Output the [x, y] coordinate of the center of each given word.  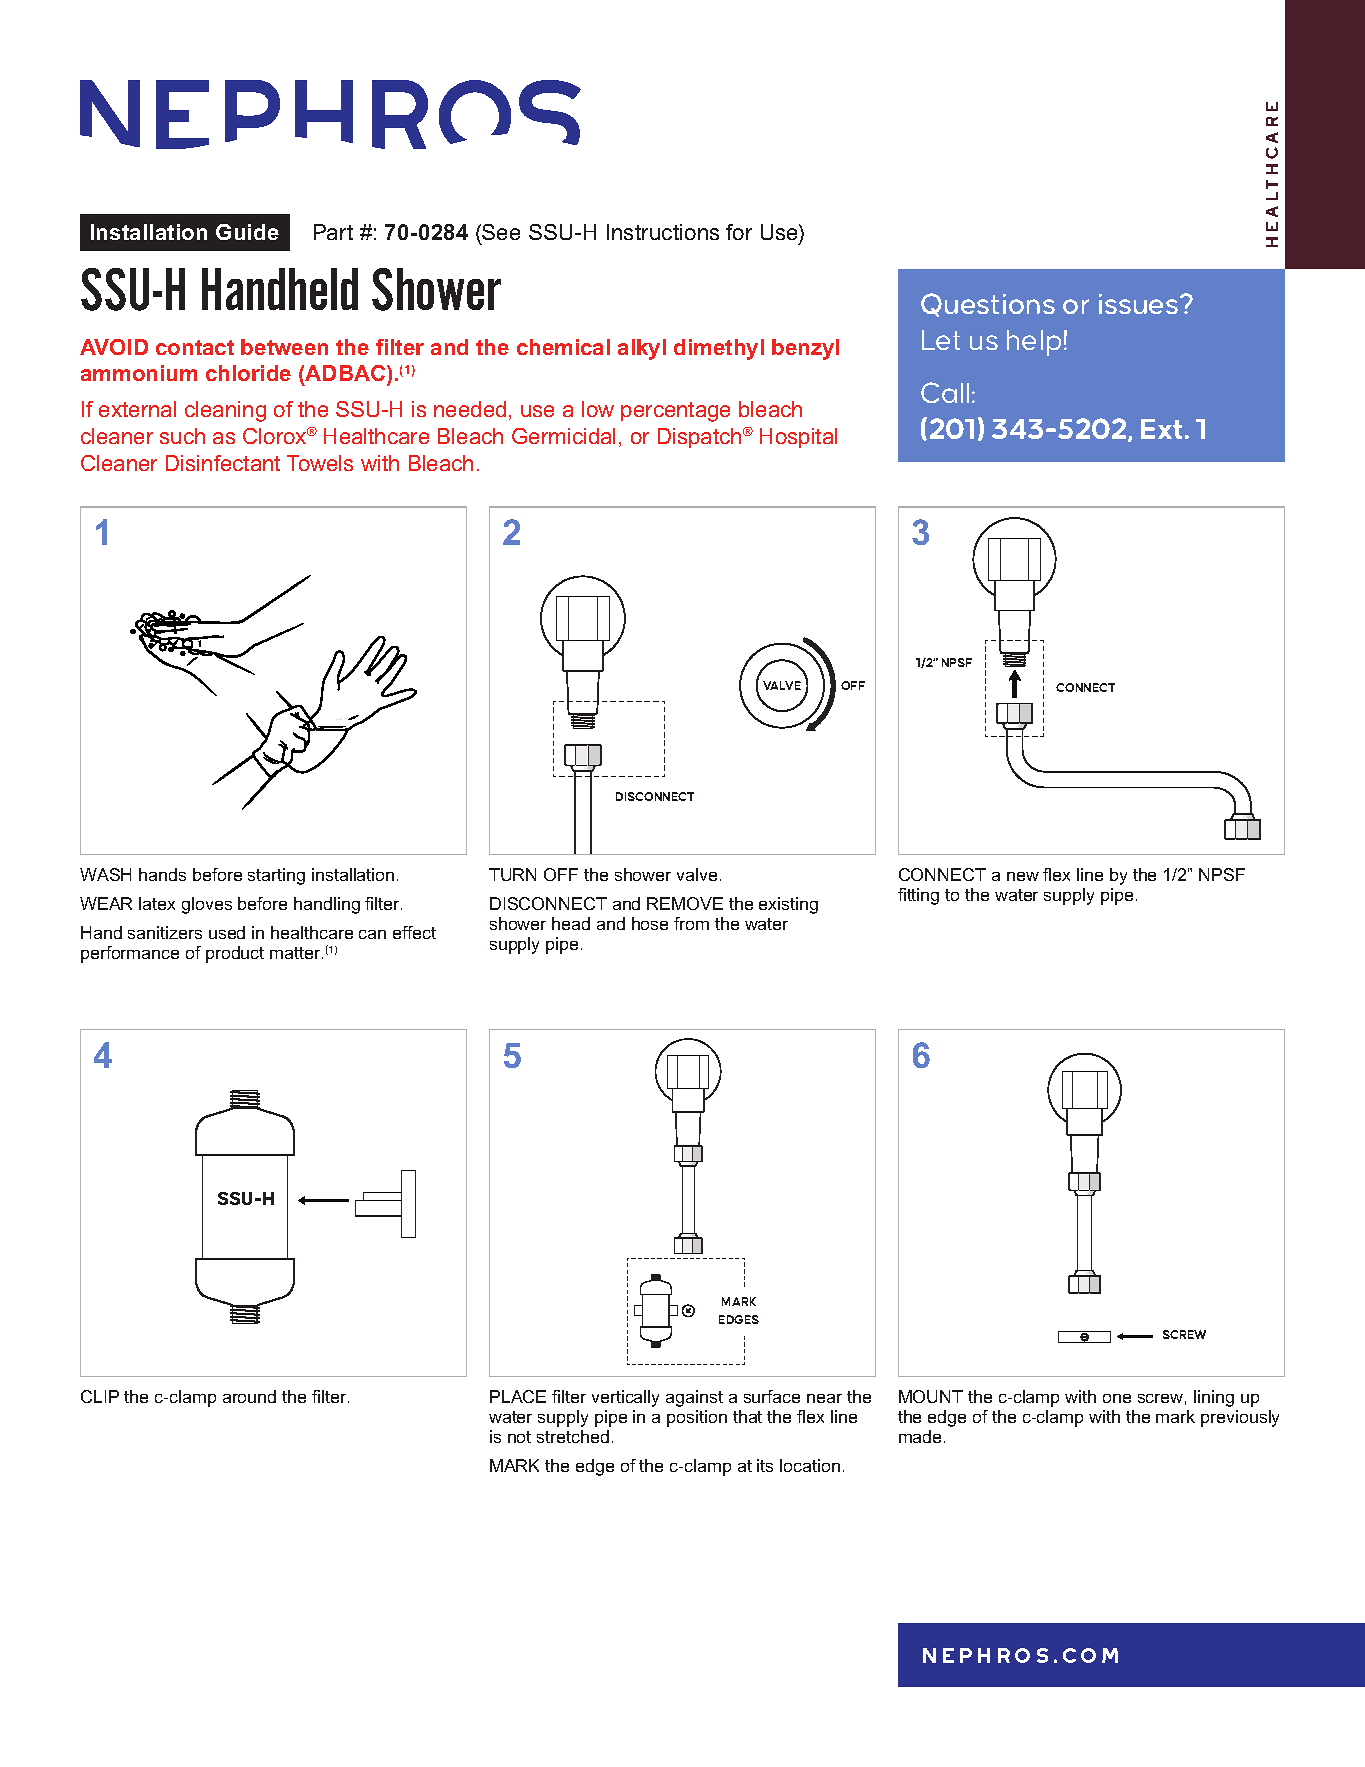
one [1117, 1398]
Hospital [798, 438]
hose [650, 923]
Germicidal [563, 436]
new [1023, 876]
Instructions [663, 232]
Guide [247, 232]
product [235, 954]
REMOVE [685, 903]
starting [276, 876]
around [249, 1396]
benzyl [805, 349]
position [697, 1418]
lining [1214, 1398]
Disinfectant [223, 463]
